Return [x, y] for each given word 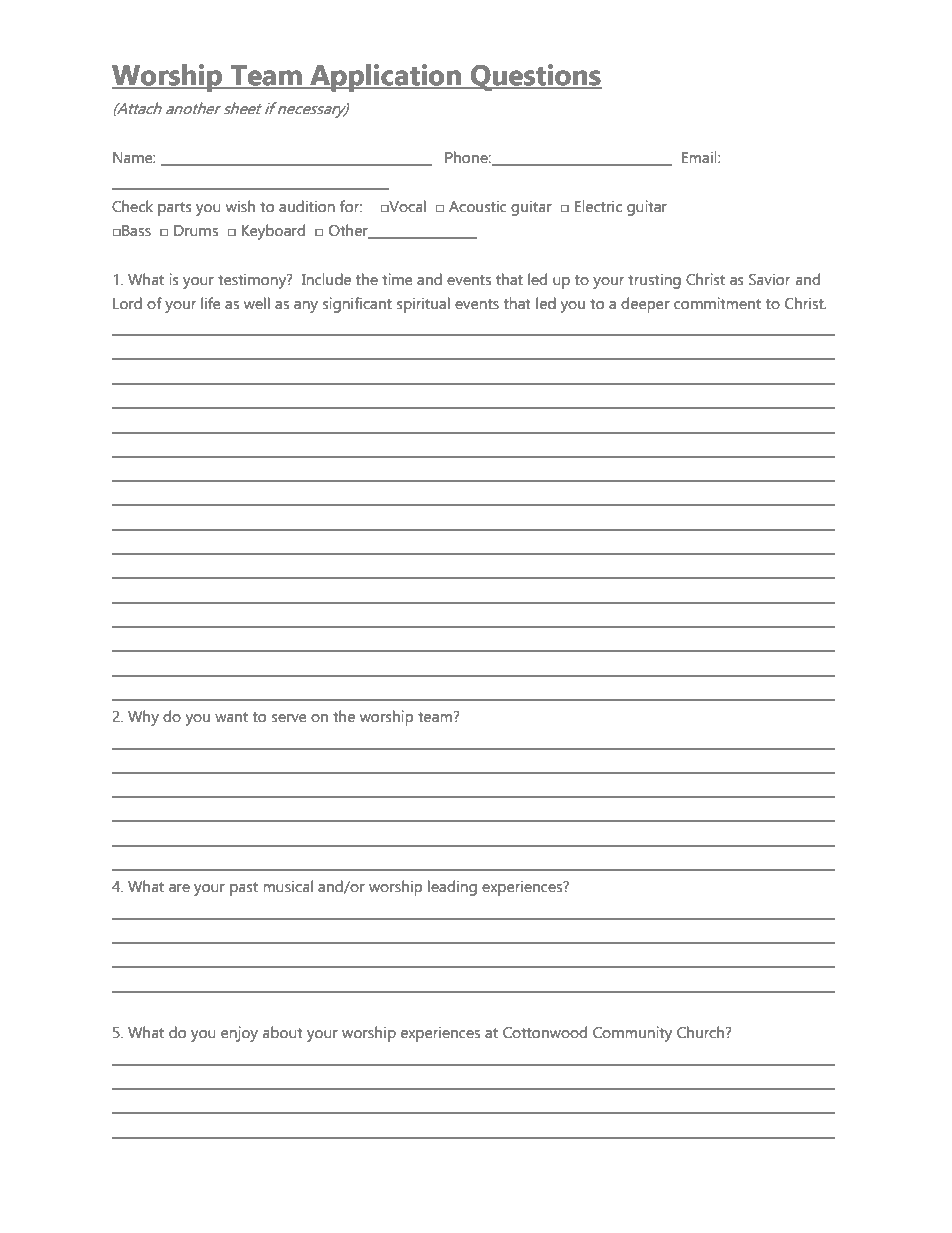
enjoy [239, 1034]
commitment [717, 303]
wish [240, 206]
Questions [535, 77]
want [231, 717]
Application [385, 78]
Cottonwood [545, 1032]
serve [289, 718]
